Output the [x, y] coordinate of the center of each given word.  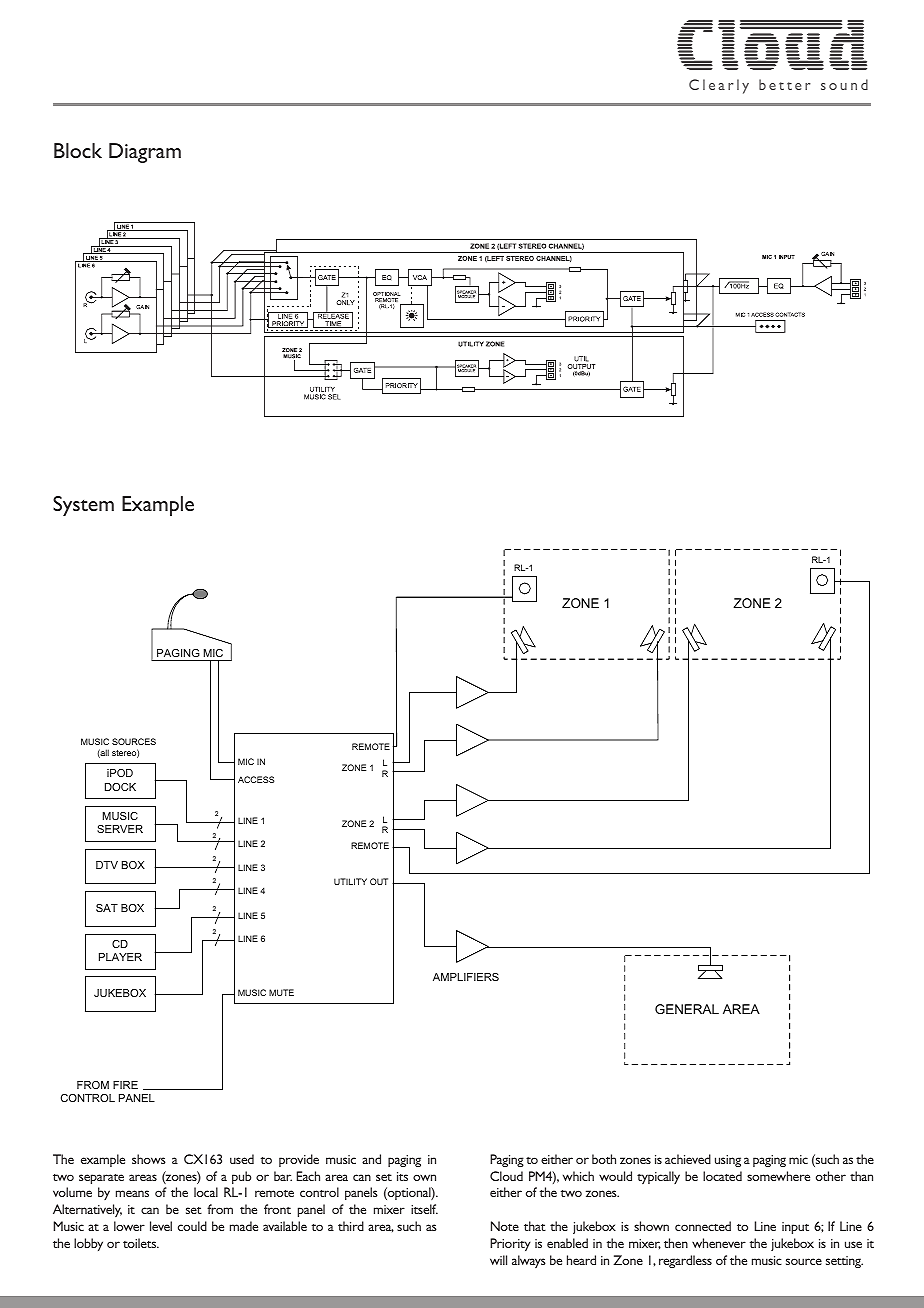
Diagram [145, 153]
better [785, 84]
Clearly [719, 86]
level [161, 1226]
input [795, 1228]
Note [505, 1226]
